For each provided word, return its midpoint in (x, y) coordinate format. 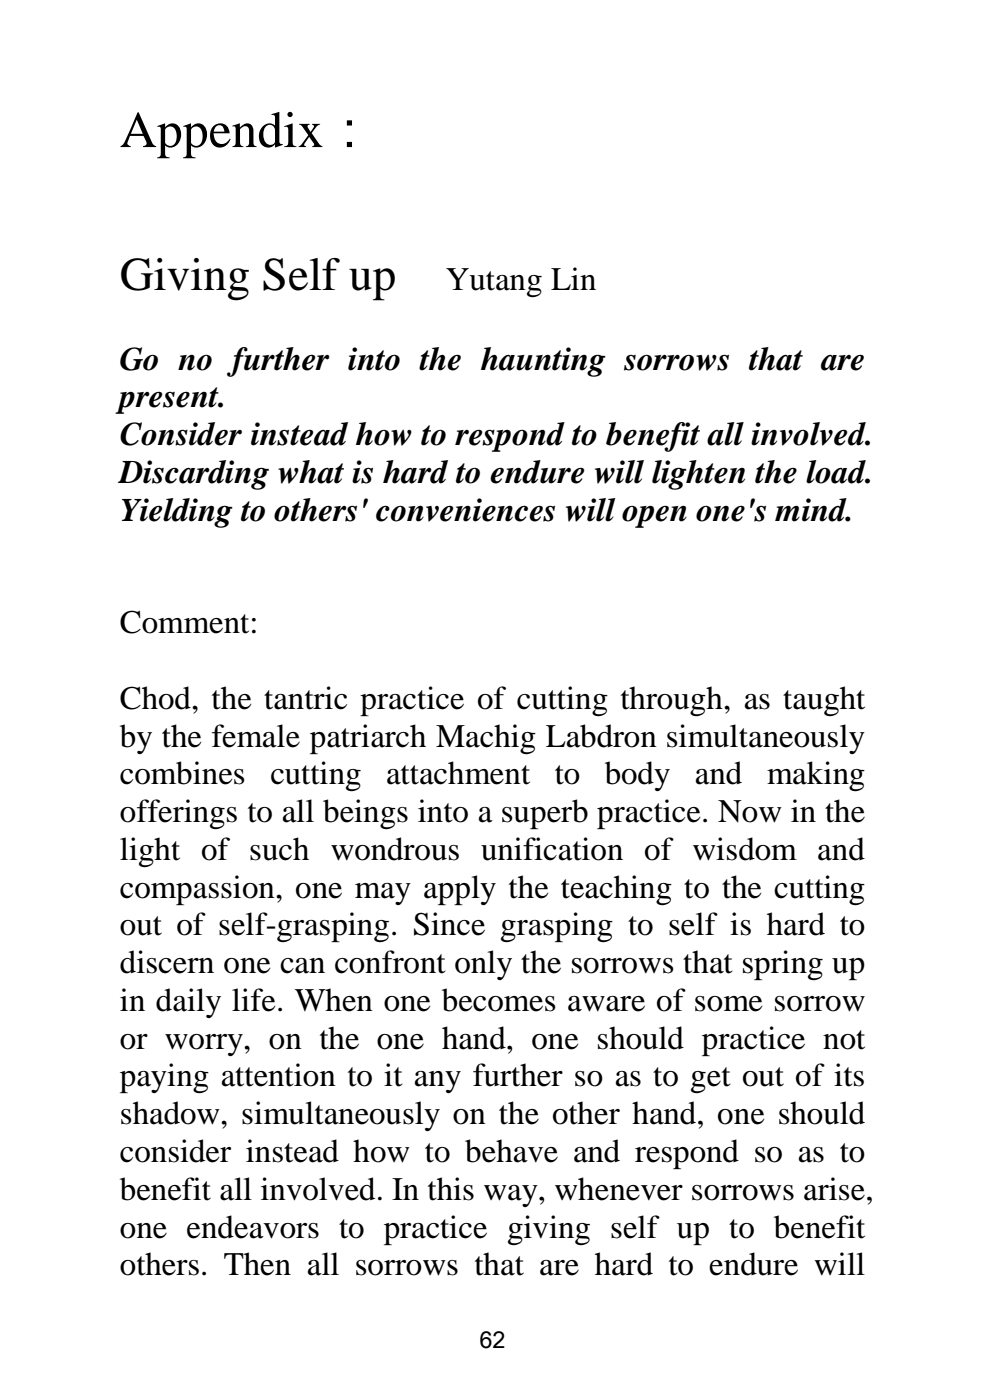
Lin (573, 278)
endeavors (253, 1227)
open (654, 516)
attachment (458, 773)
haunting (543, 362)
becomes (499, 1000)
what (311, 472)
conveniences (465, 510)
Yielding (177, 513)
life (253, 1000)
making (816, 776)
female (256, 736)
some (728, 1004)
